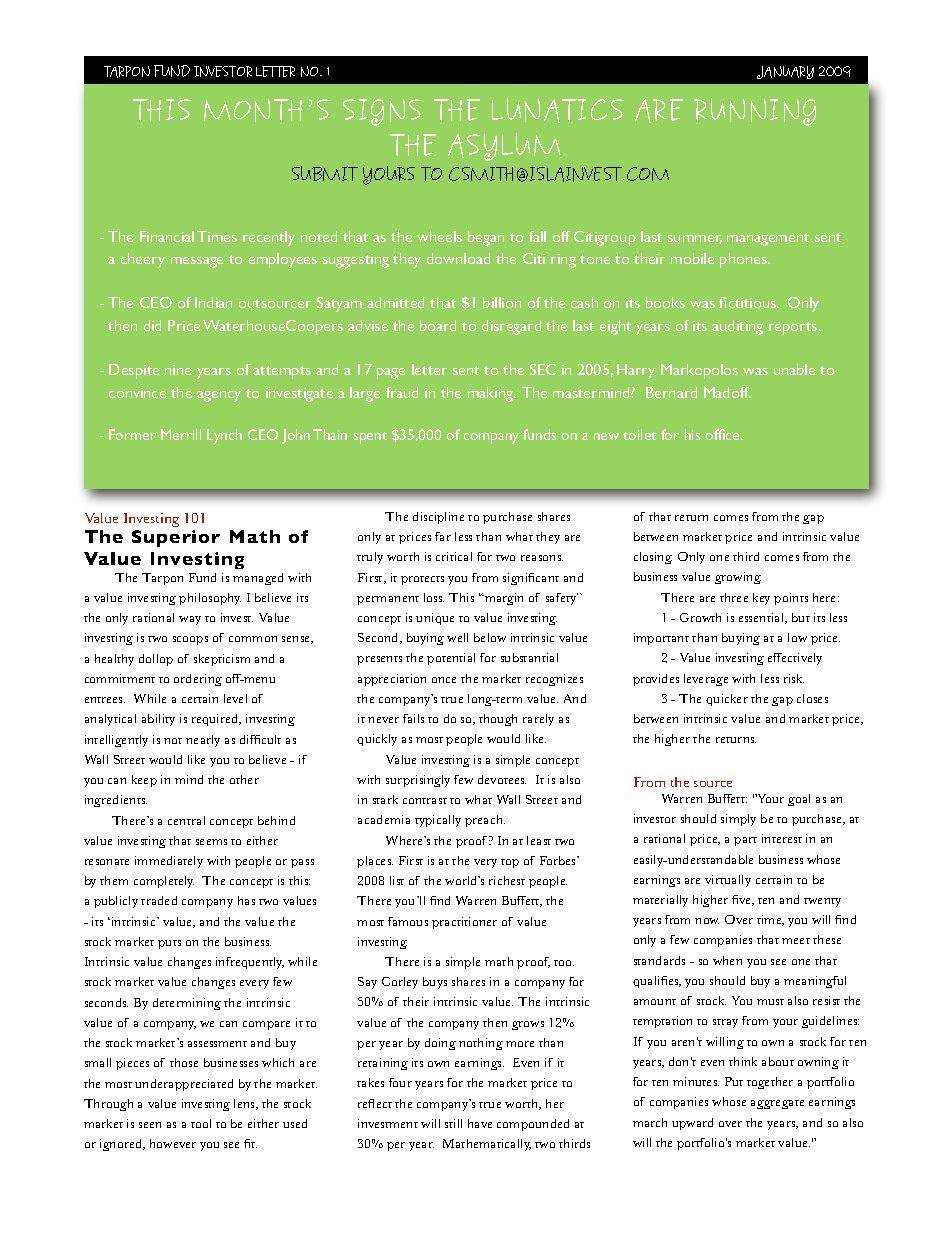 The height and width of the screenshot is (1233, 952). What do you see at coordinates (201, 1123) in the screenshot?
I see `tool` at bounding box center [201, 1123].
